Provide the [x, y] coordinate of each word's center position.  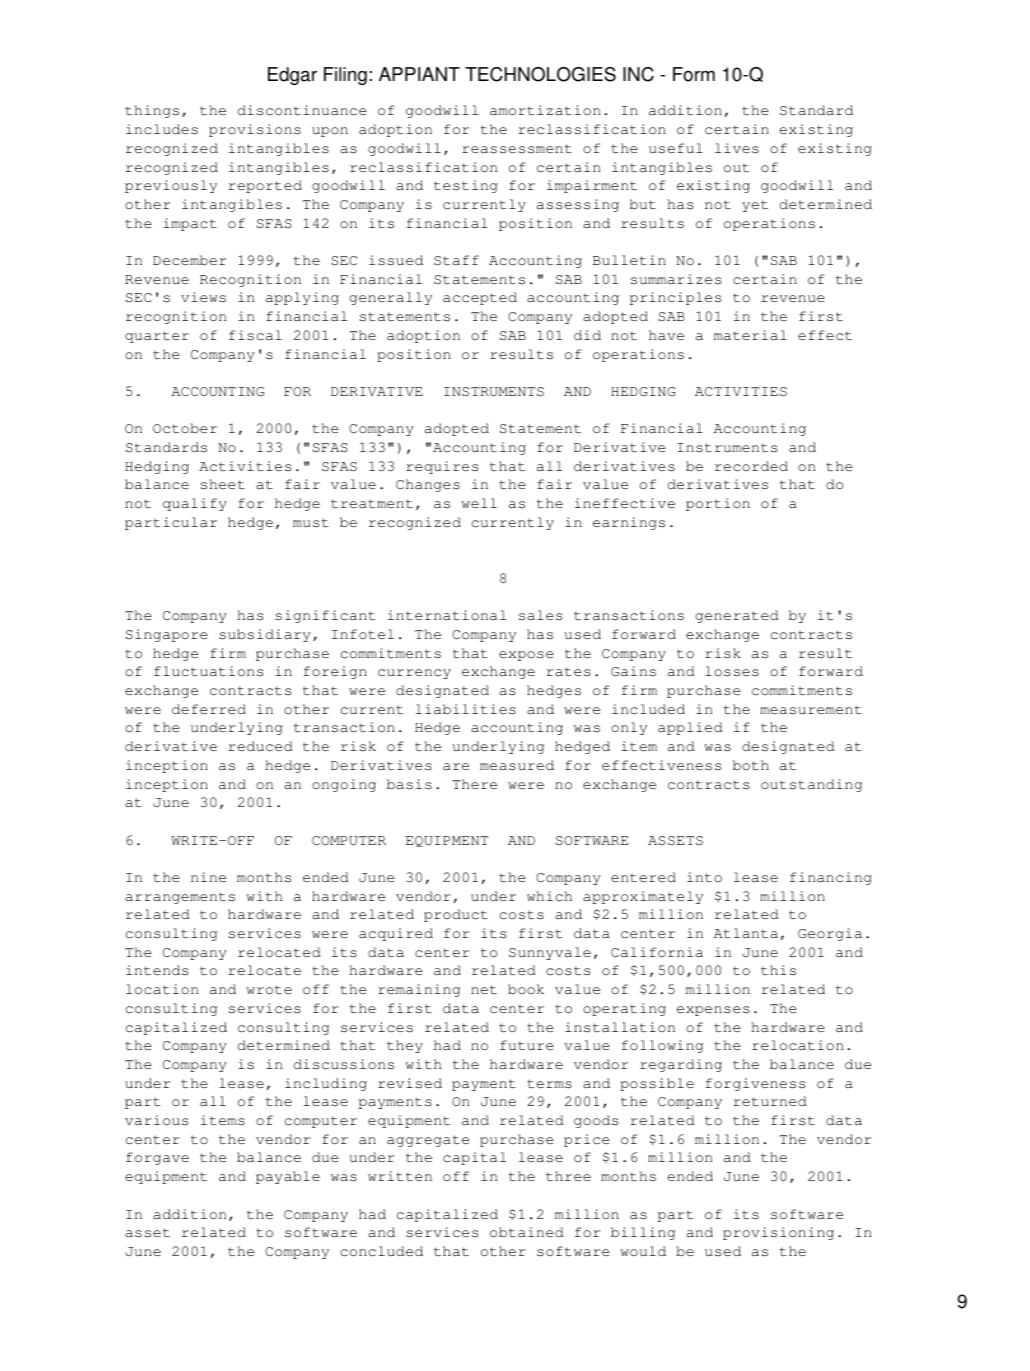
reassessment [517, 149]
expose [526, 656]
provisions [255, 130]
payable [288, 1177]
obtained [527, 1232]
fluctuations [208, 671]
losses [732, 671]
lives [737, 148]
